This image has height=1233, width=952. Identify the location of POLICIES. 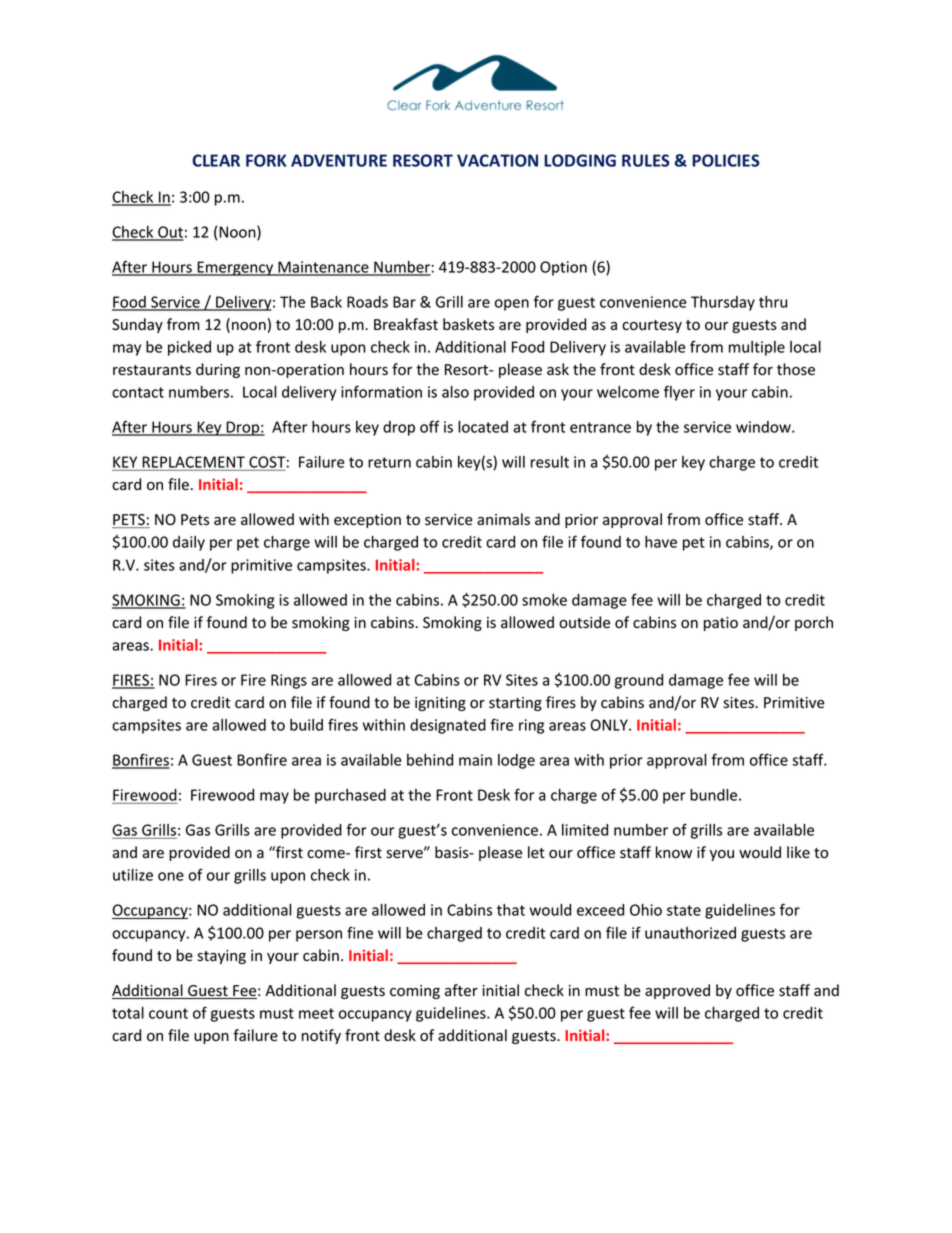
(726, 160).
